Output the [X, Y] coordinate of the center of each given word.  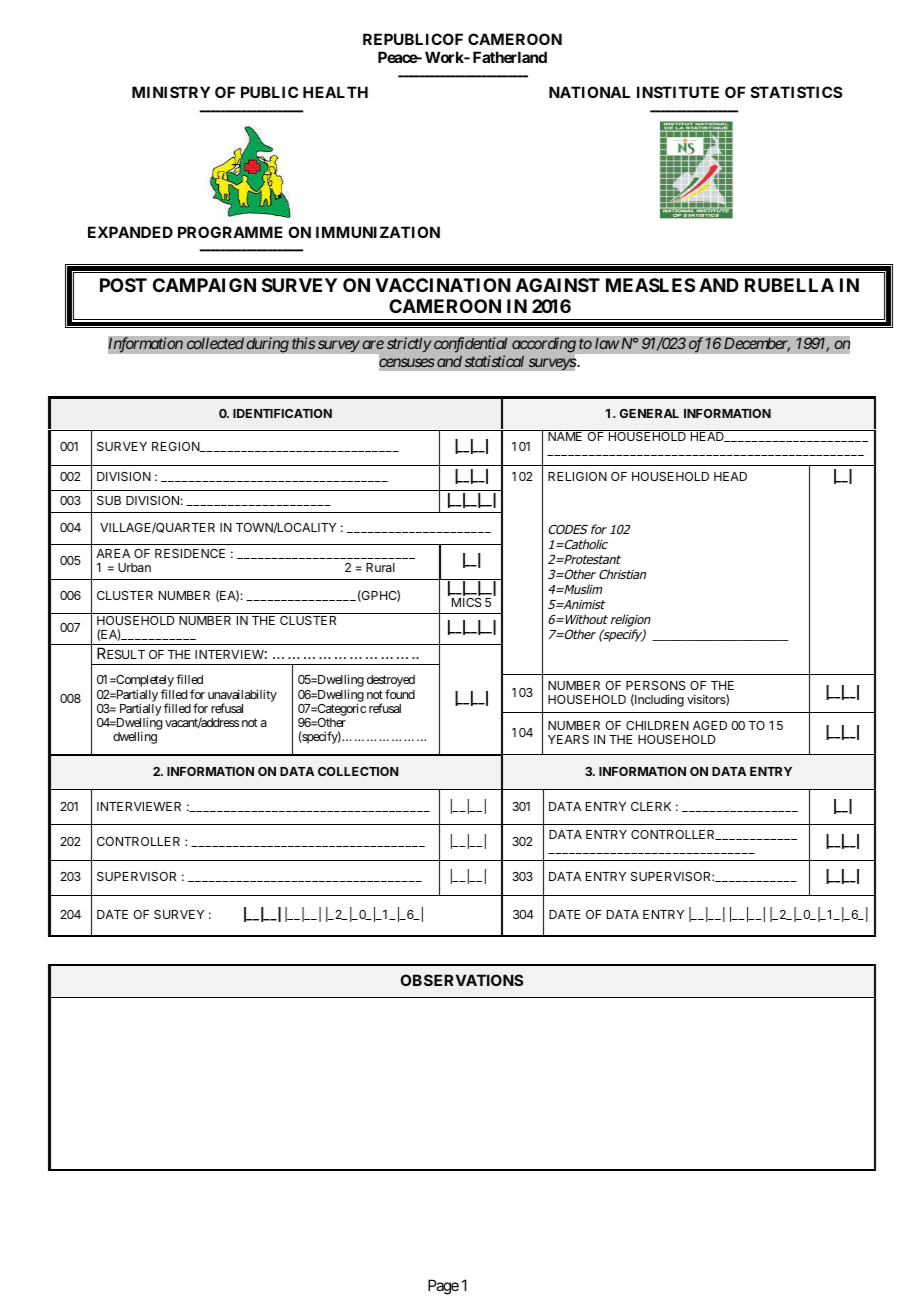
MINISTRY [171, 92]
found [400, 694]
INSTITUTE [678, 92]
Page [443, 1287]
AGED [710, 725]
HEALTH [335, 92]
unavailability [242, 696]
